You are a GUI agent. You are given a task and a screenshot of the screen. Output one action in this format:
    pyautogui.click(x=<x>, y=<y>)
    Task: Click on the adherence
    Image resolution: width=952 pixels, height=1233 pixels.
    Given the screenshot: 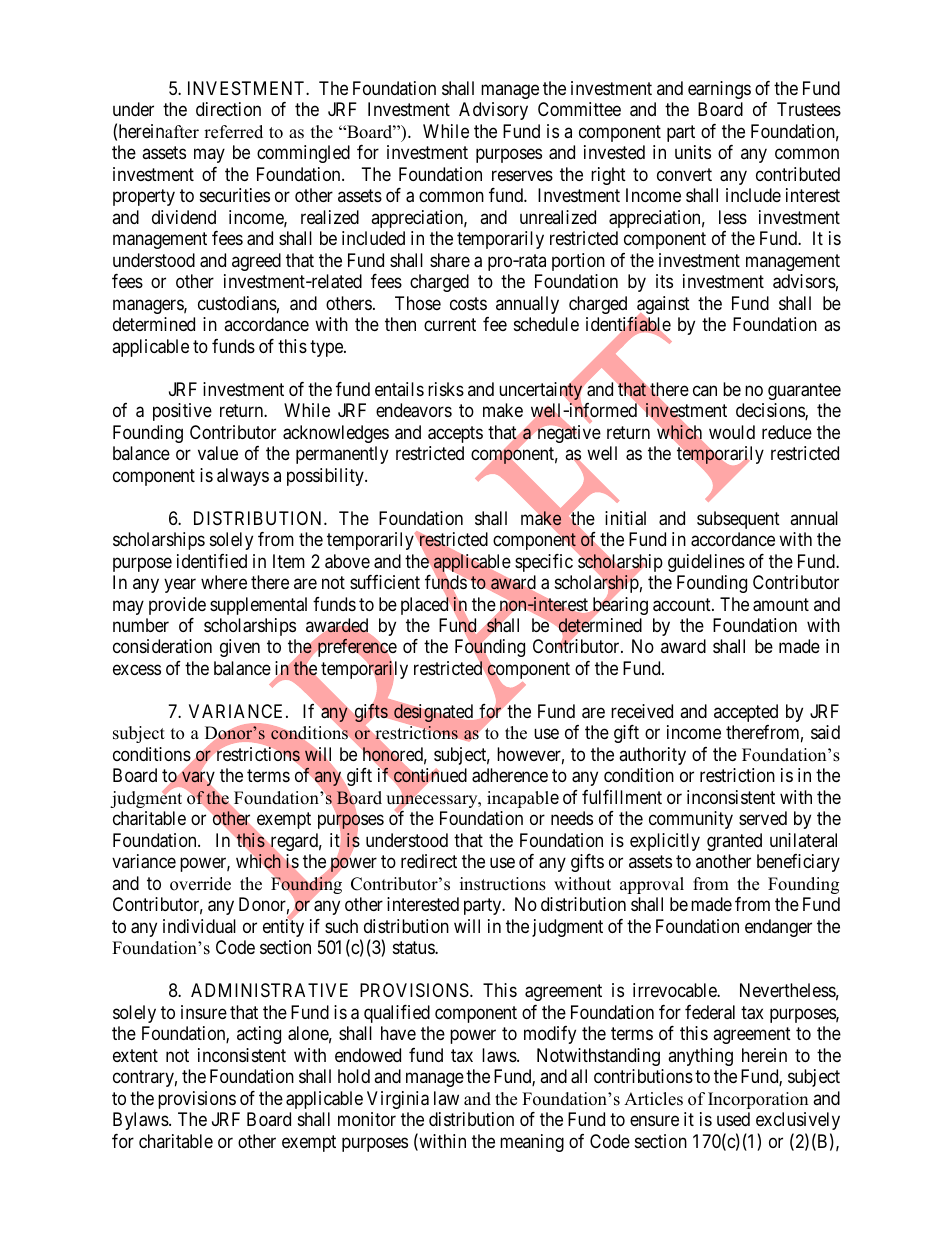 What is the action you would take?
    pyautogui.click(x=510, y=775)
